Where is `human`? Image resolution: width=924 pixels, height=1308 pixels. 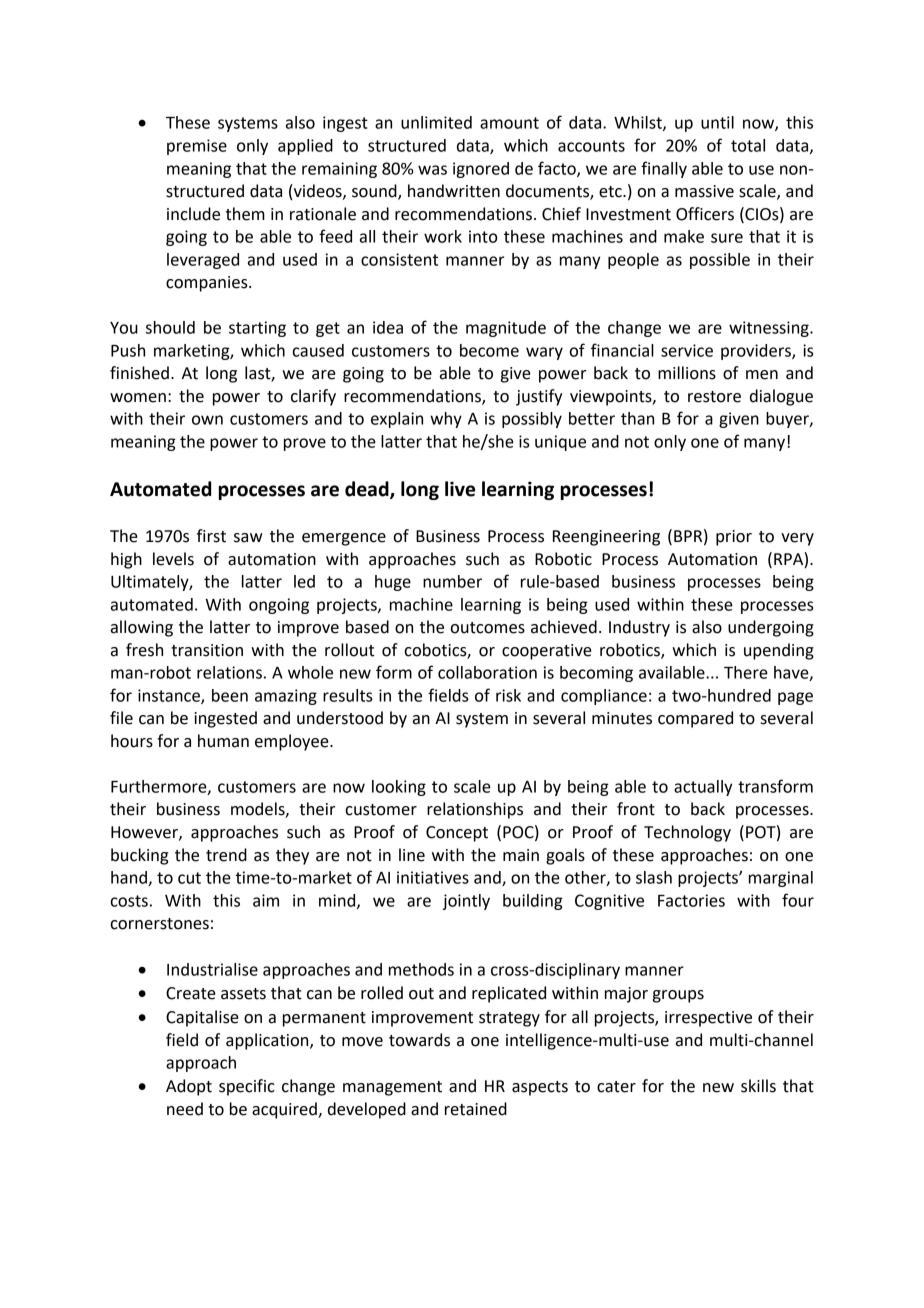 human is located at coordinates (223, 741).
